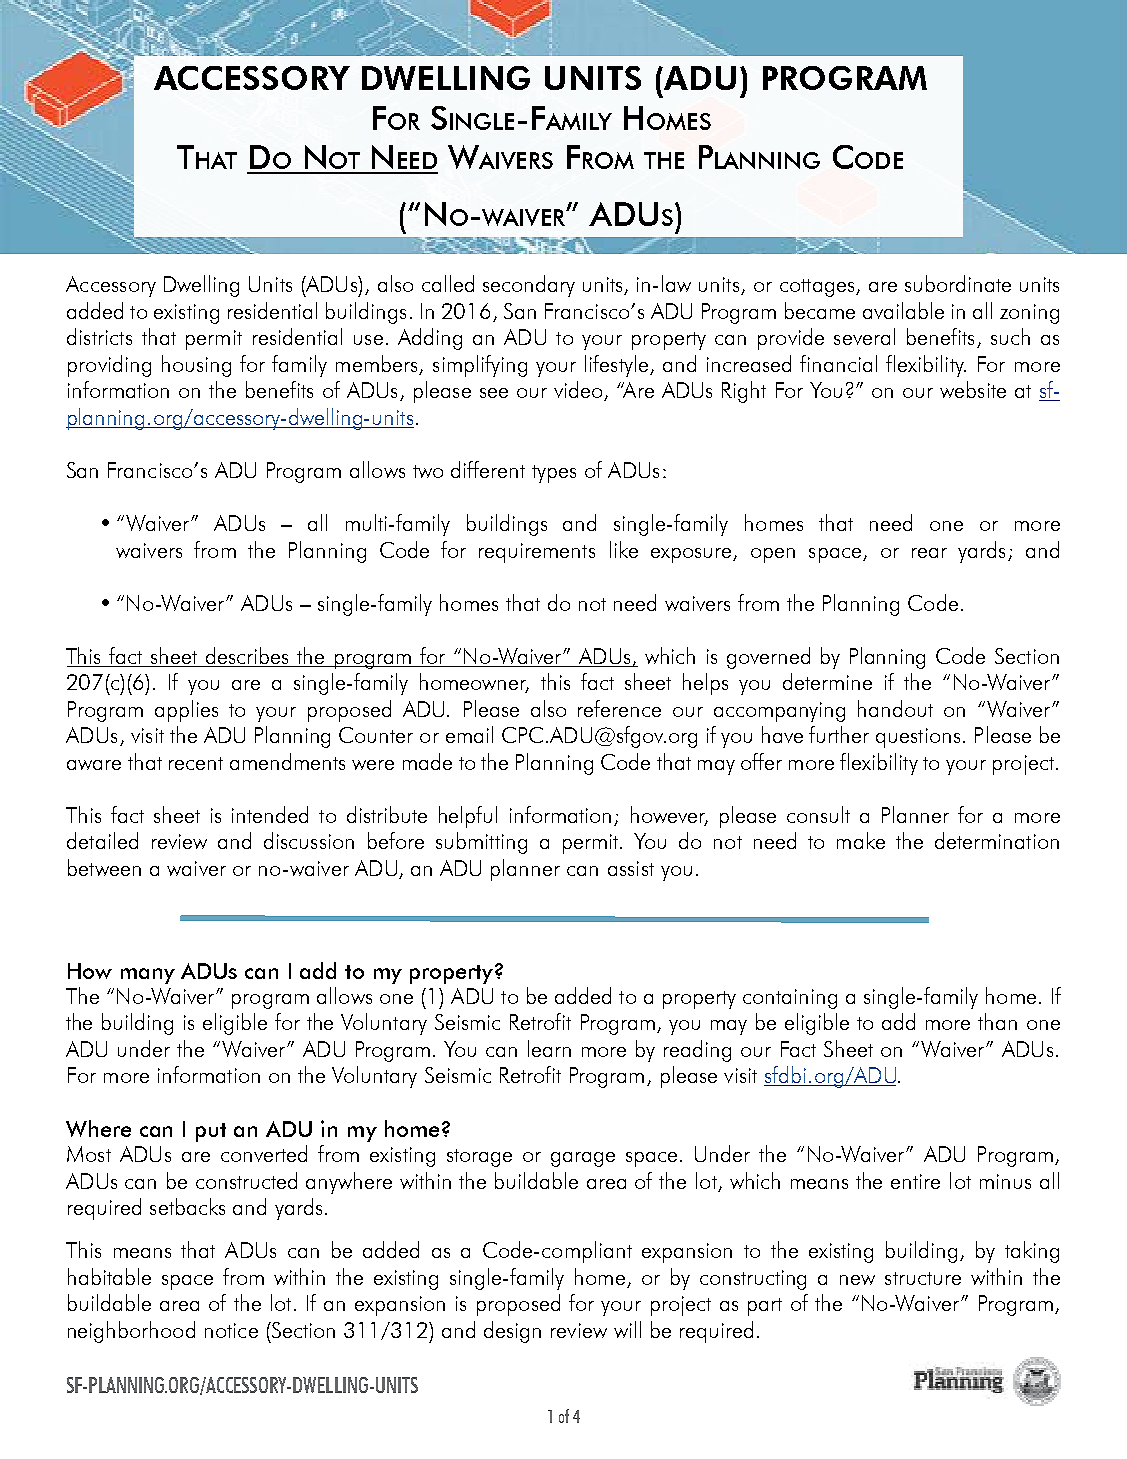  I want to click on make, so click(861, 840).
